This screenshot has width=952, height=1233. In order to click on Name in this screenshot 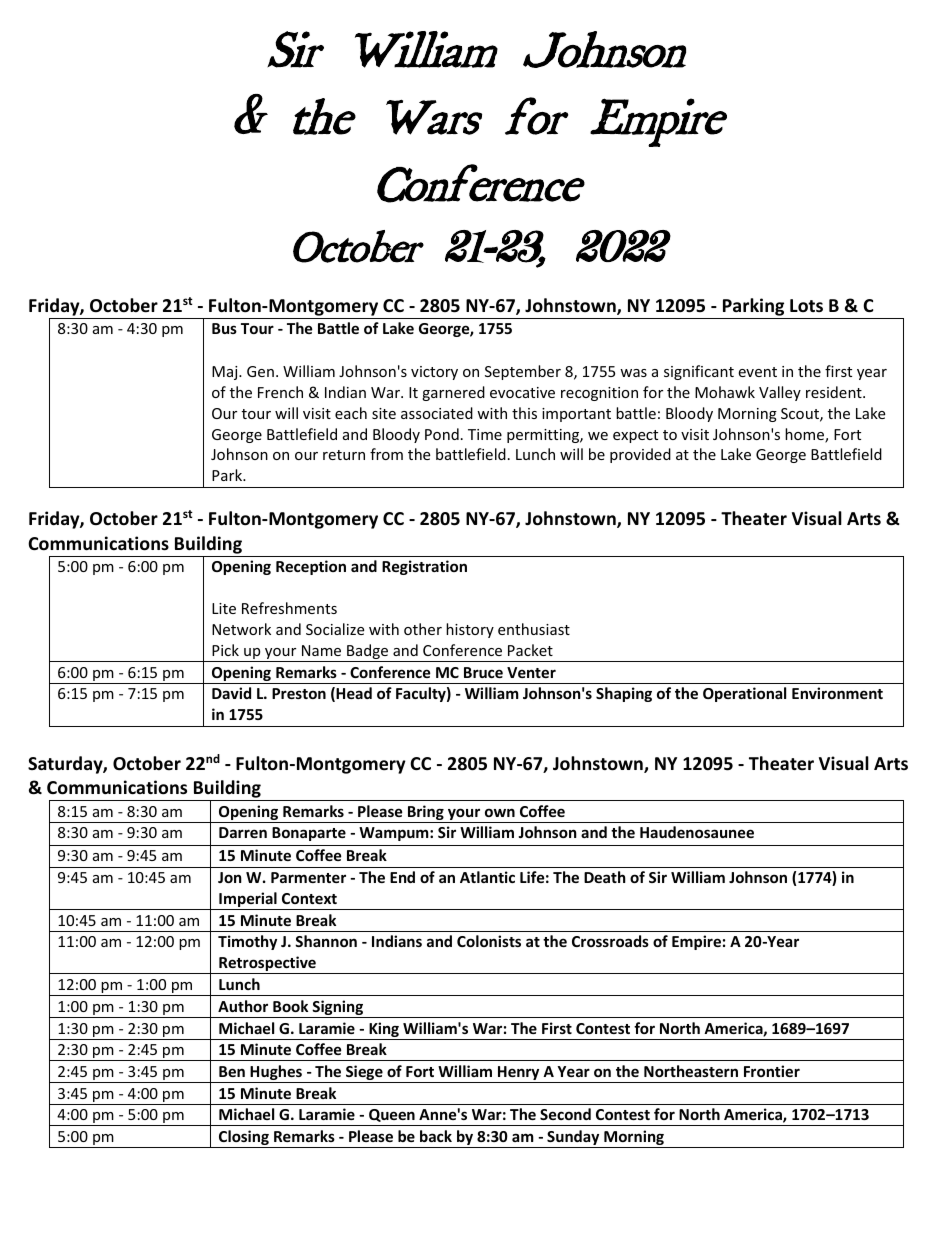, I will do `click(321, 650)`.
